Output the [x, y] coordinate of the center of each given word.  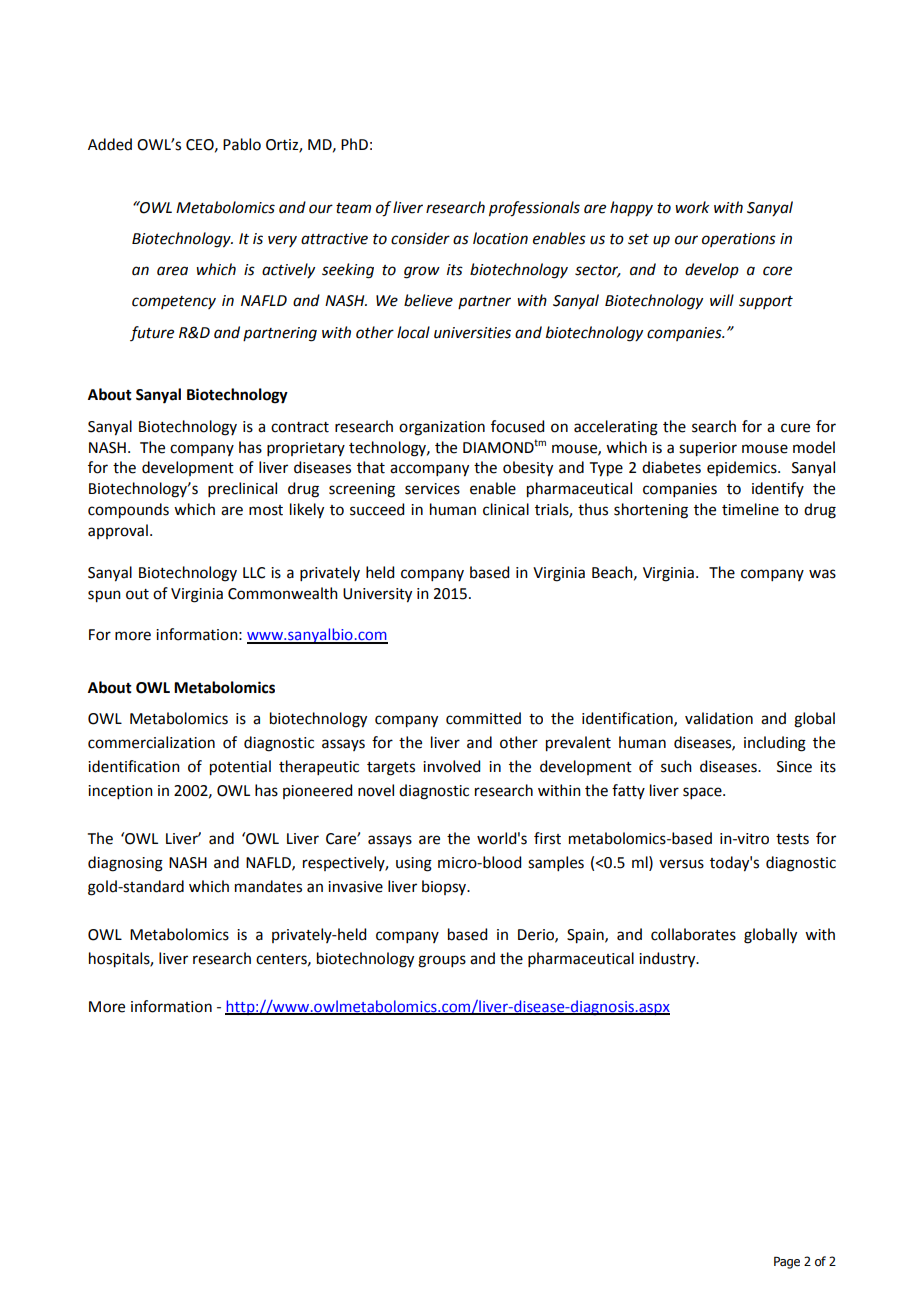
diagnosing [125, 864]
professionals [534, 209]
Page [787, 1262]
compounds [128, 511]
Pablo [242, 144]
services [432, 489]
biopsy [445, 887]
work [692, 207]
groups [442, 961]
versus [681, 864]
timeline [750, 509]
